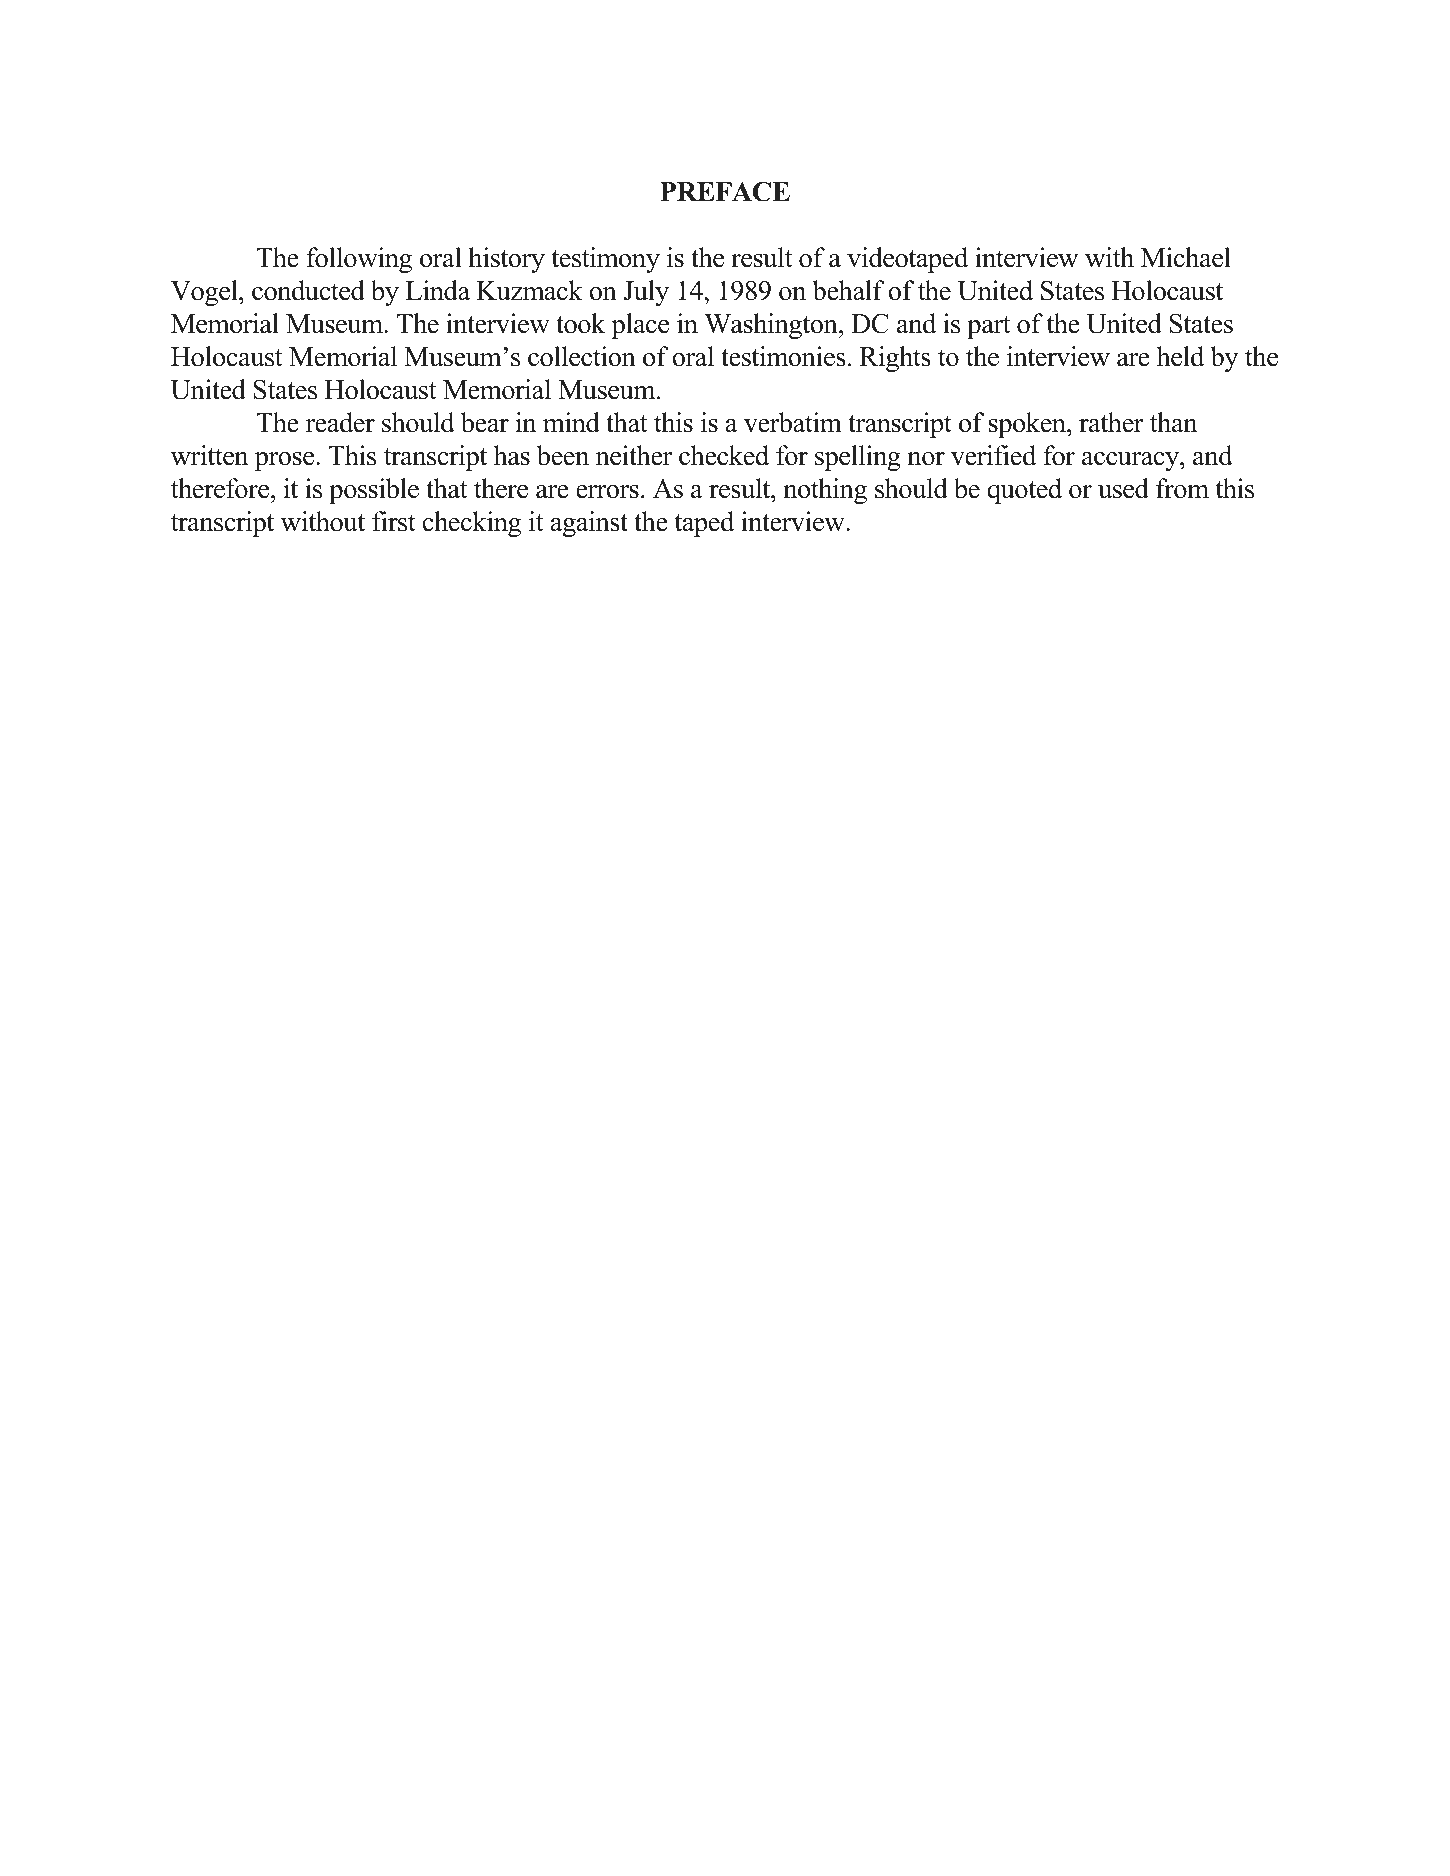  I want to click on against, so click(589, 524).
